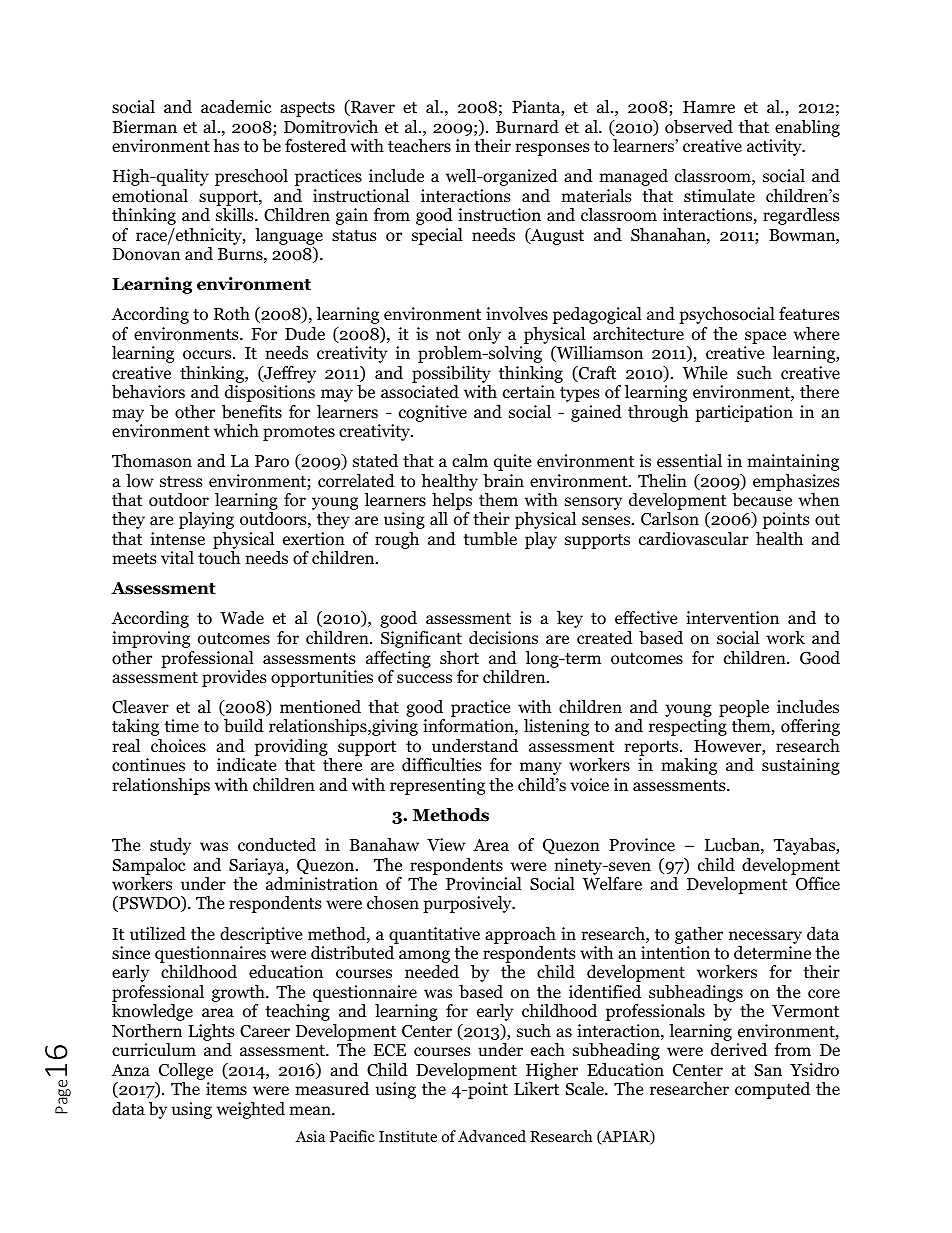 This page has width=952, height=1233. I want to click on people, so click(744, 710).
